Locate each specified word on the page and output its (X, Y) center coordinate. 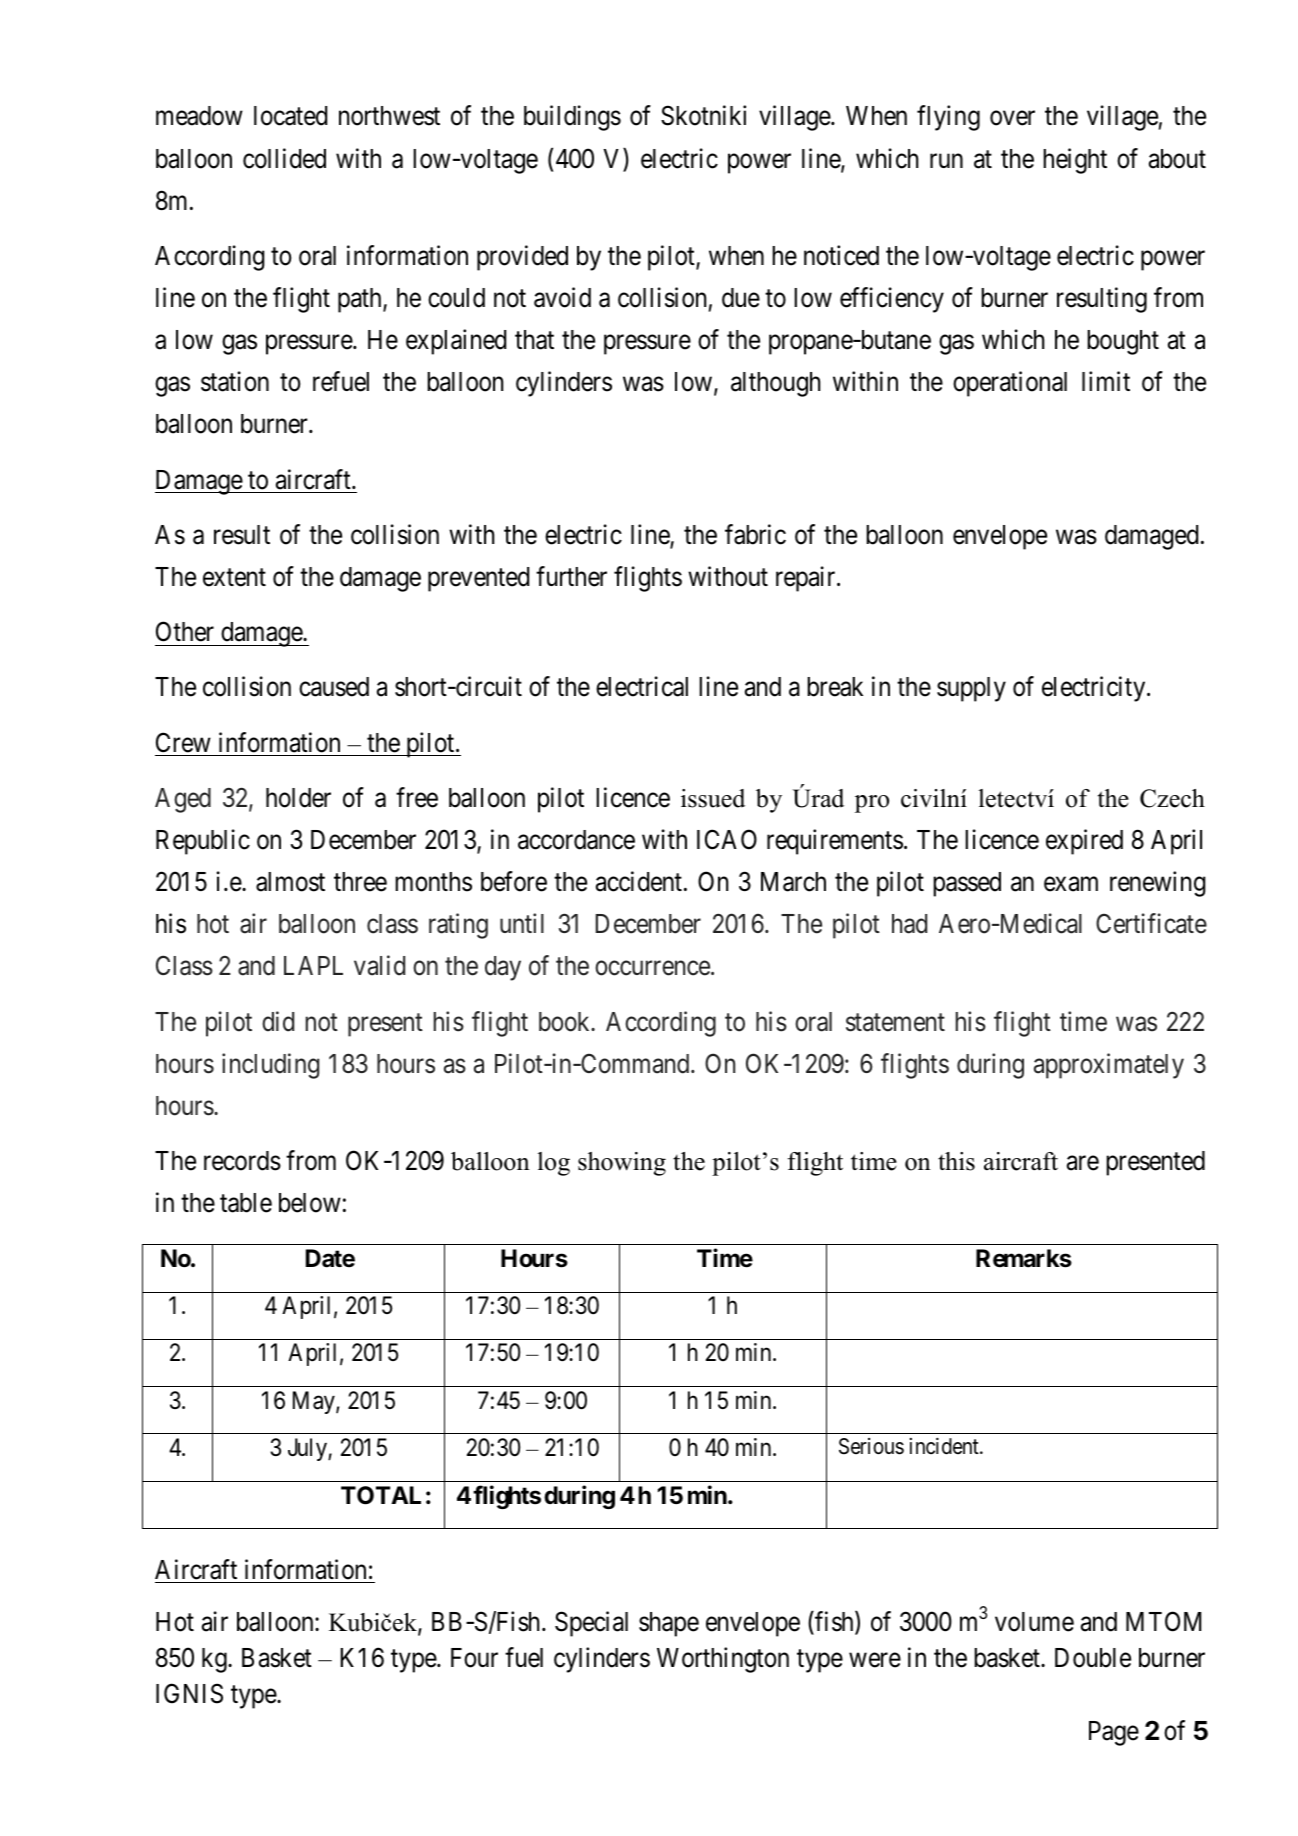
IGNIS (189, 1693)
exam (1071, 884)
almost (290, 882)
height (1075, 161)
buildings (572, 118)
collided (284, 158)
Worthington (723, 1660)
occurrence (652, 968)
